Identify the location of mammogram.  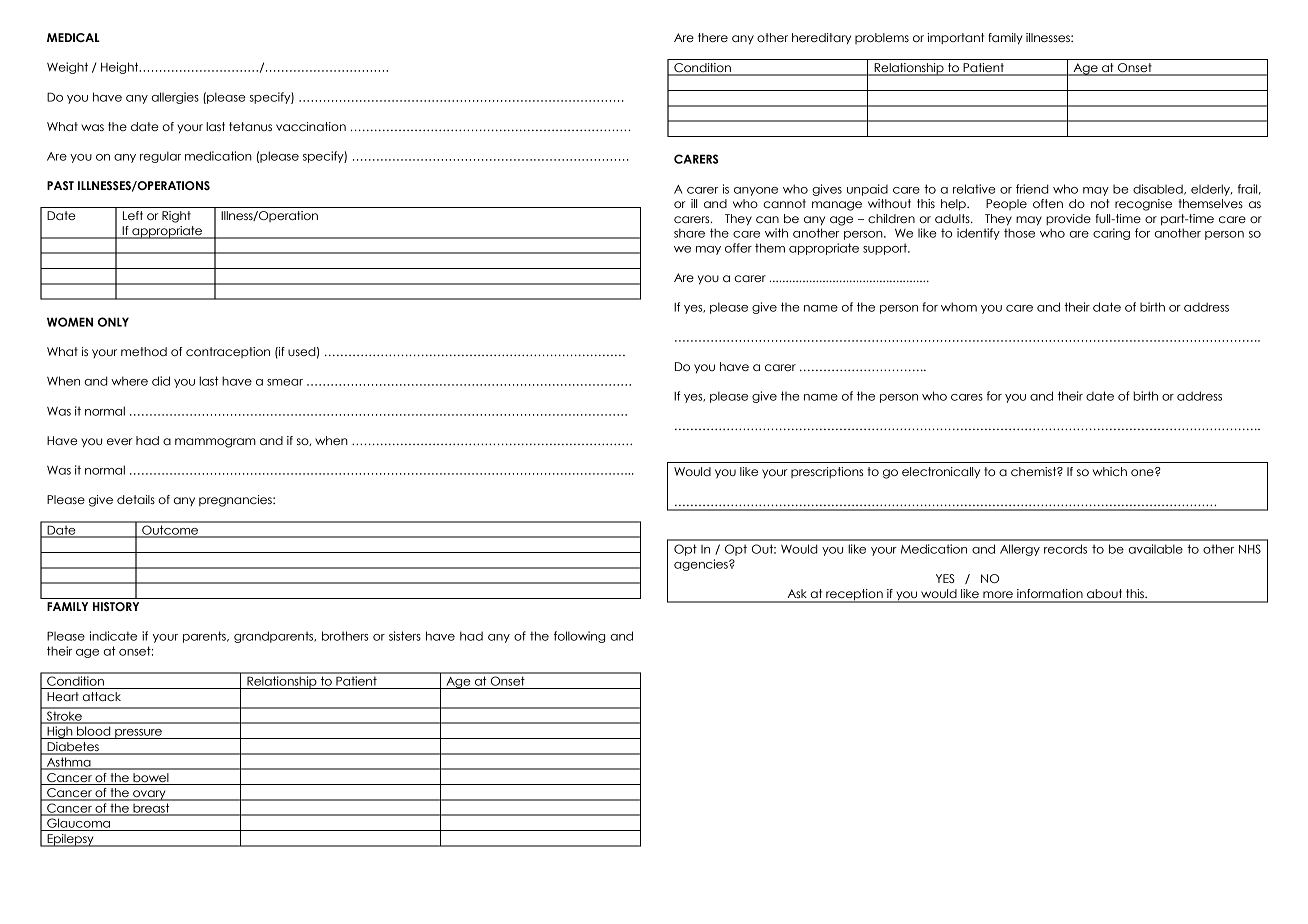
(215, 443).
